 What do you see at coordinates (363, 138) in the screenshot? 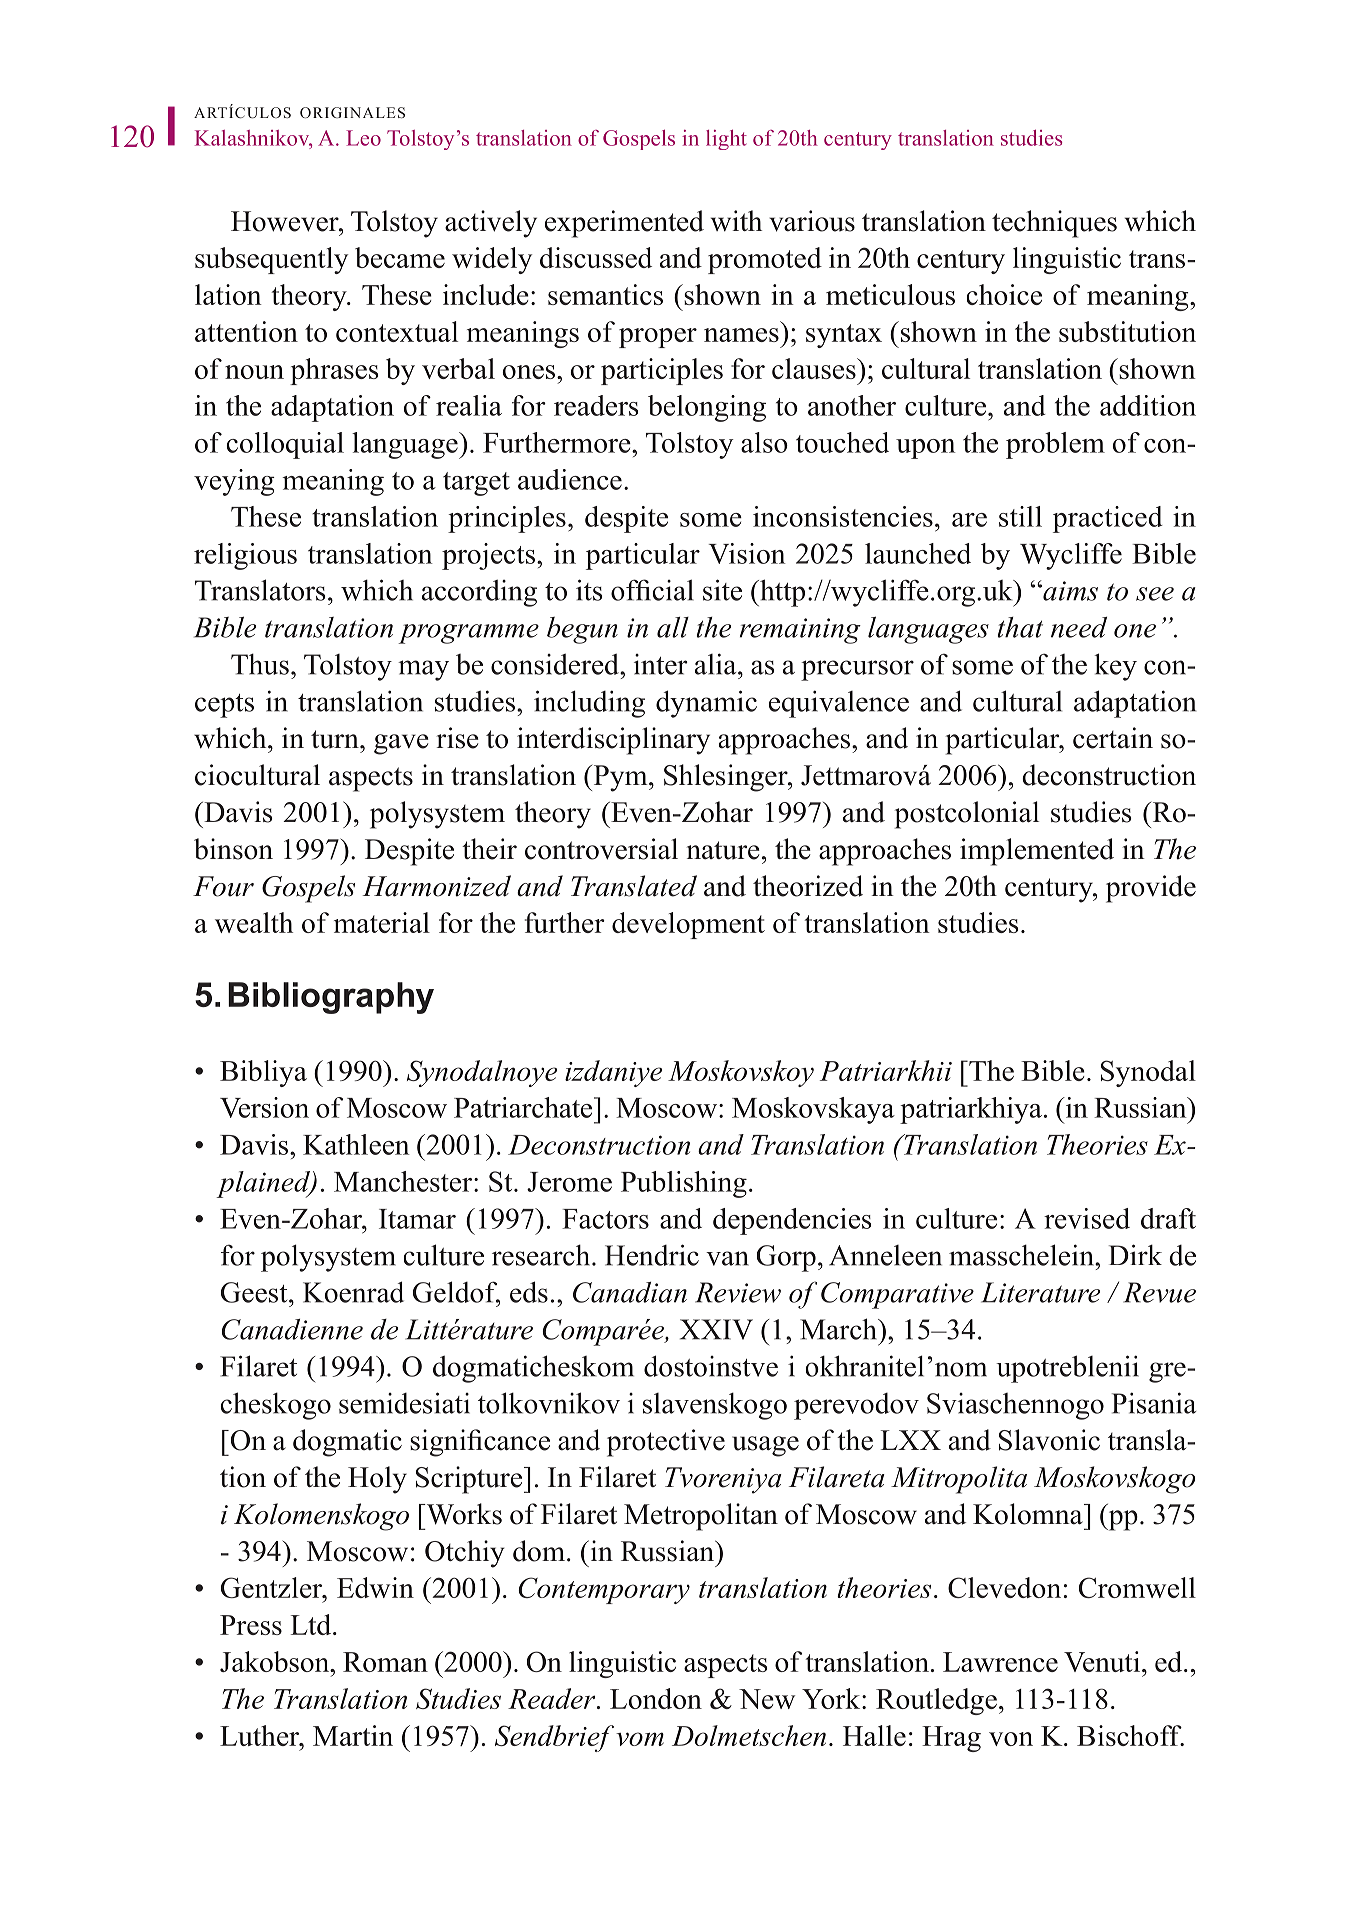
I see `Leo` at bounding box center [363, 138].
